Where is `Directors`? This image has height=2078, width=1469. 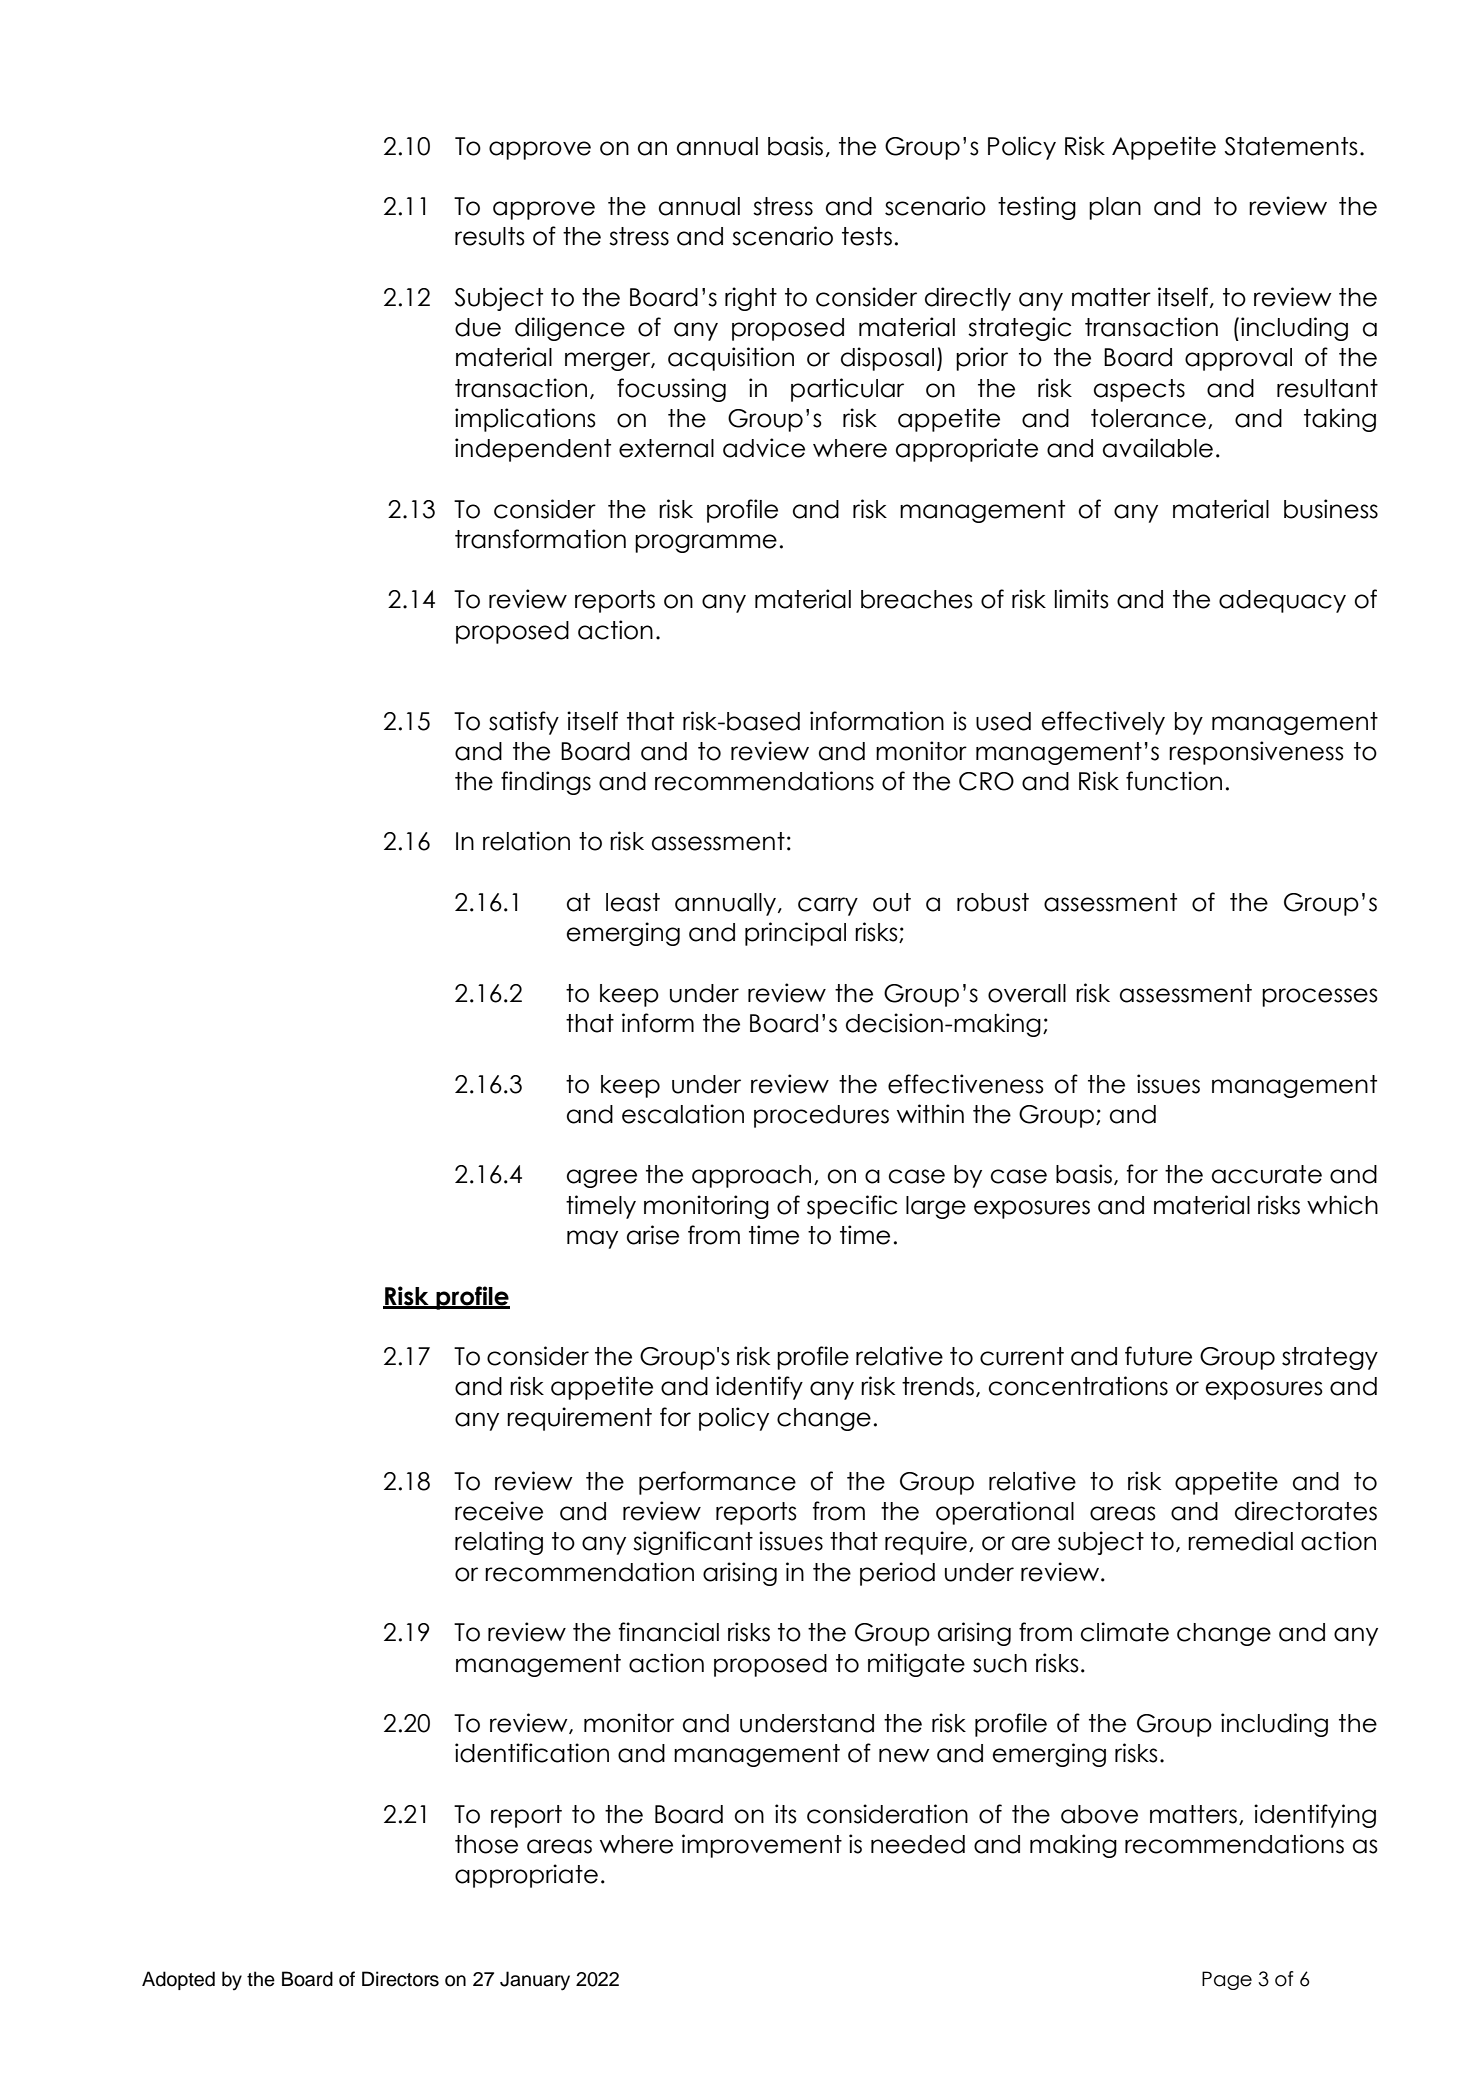
Directors is located at coordinates (400, 1979).
